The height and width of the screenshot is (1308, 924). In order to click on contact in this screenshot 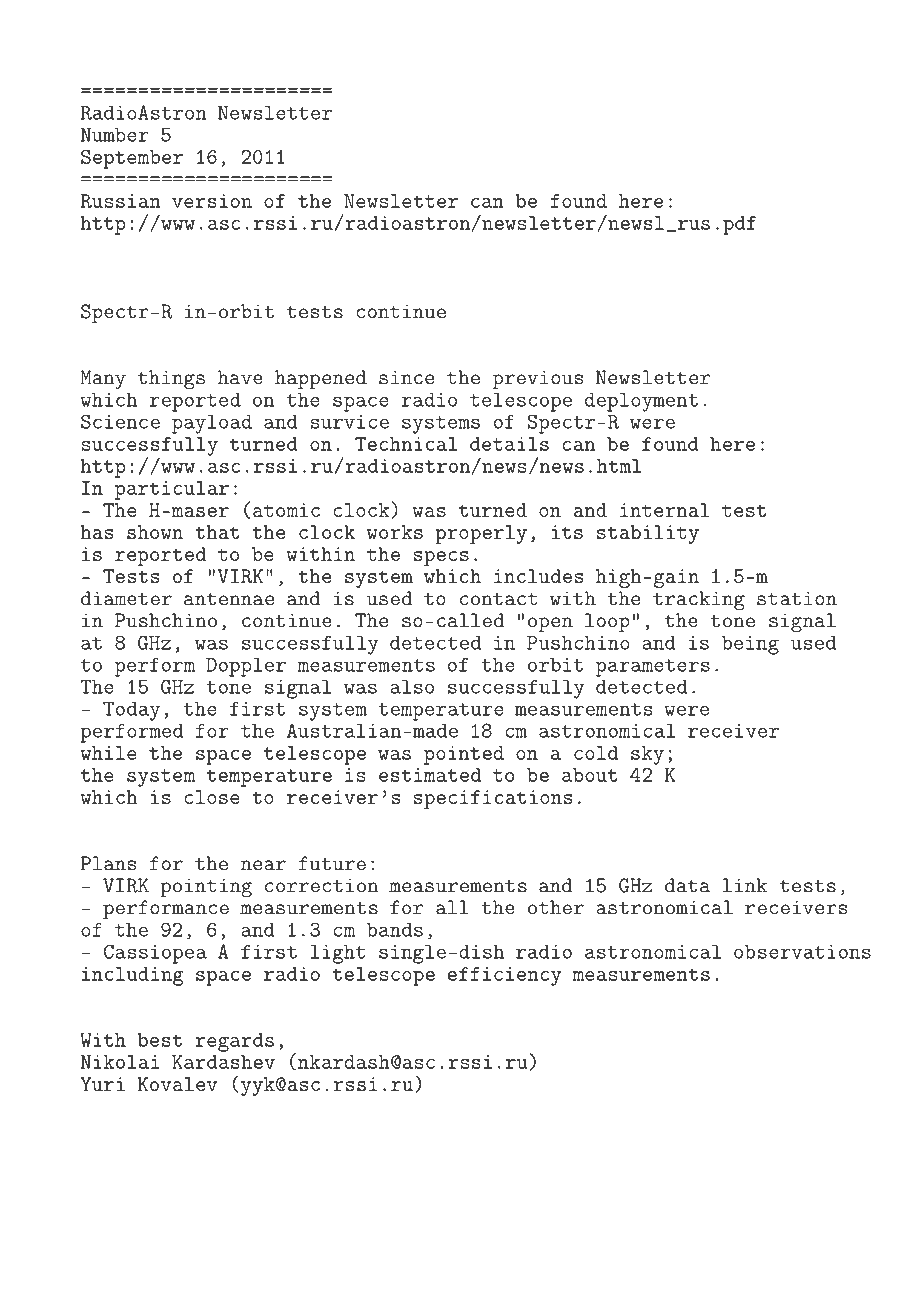, I will do `click(499, 599)`.
